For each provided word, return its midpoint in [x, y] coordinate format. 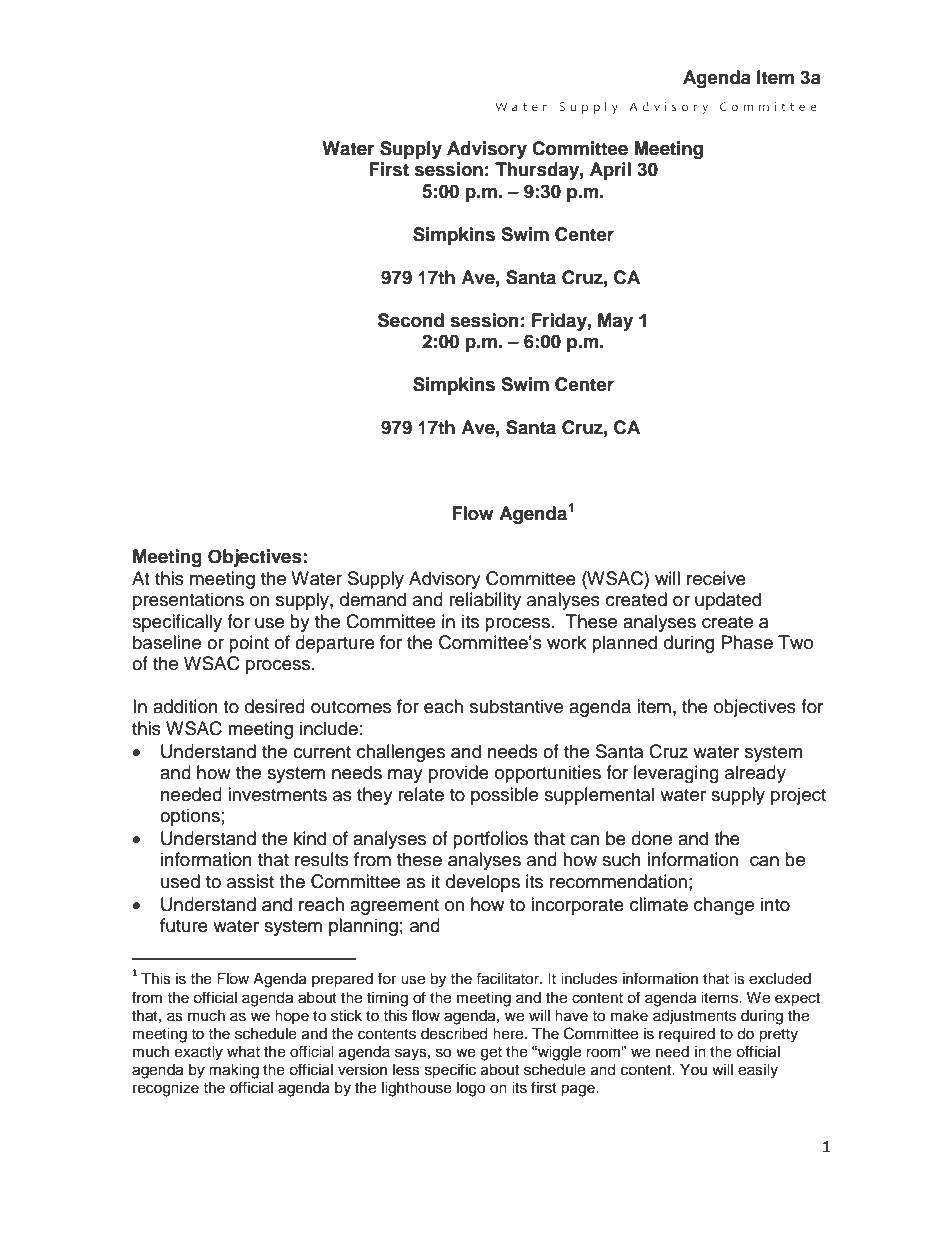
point [249, 644]
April [610, 171]
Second [411, 320]
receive [716, 578]
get [491, 1054]
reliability [485, 601]
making [234, 1071]
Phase [747, 642]
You [693, 1070]
